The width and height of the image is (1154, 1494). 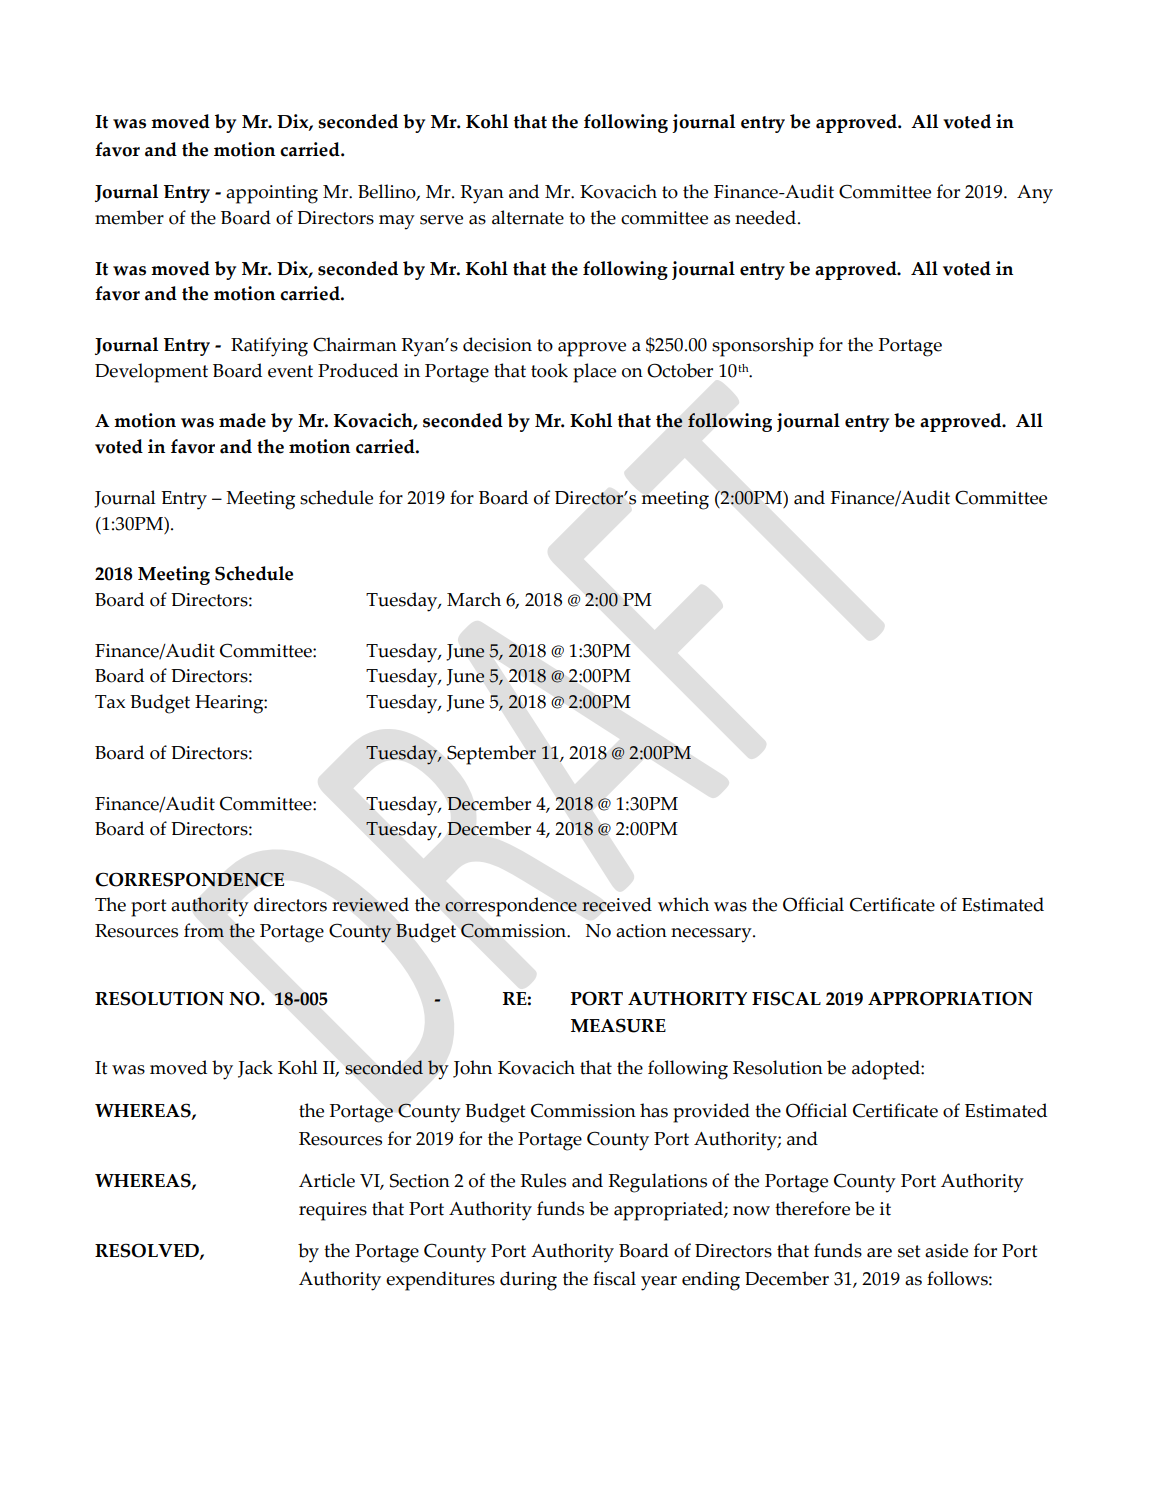 What do you see at coordinates (491, 755) in the image?
I see `September` at bounding box center [491, 755].
